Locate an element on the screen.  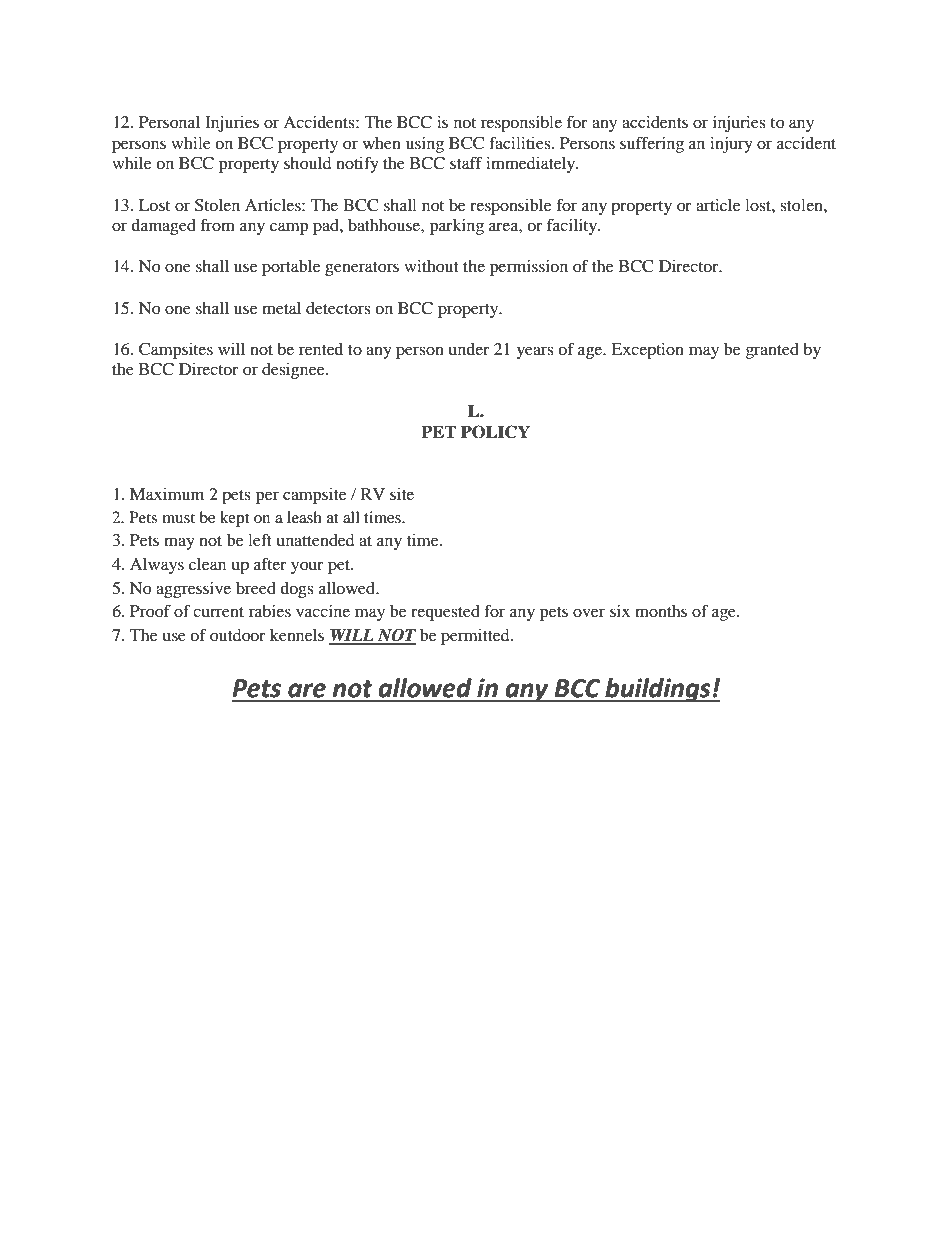
should is located at coordinates (308, 163).
